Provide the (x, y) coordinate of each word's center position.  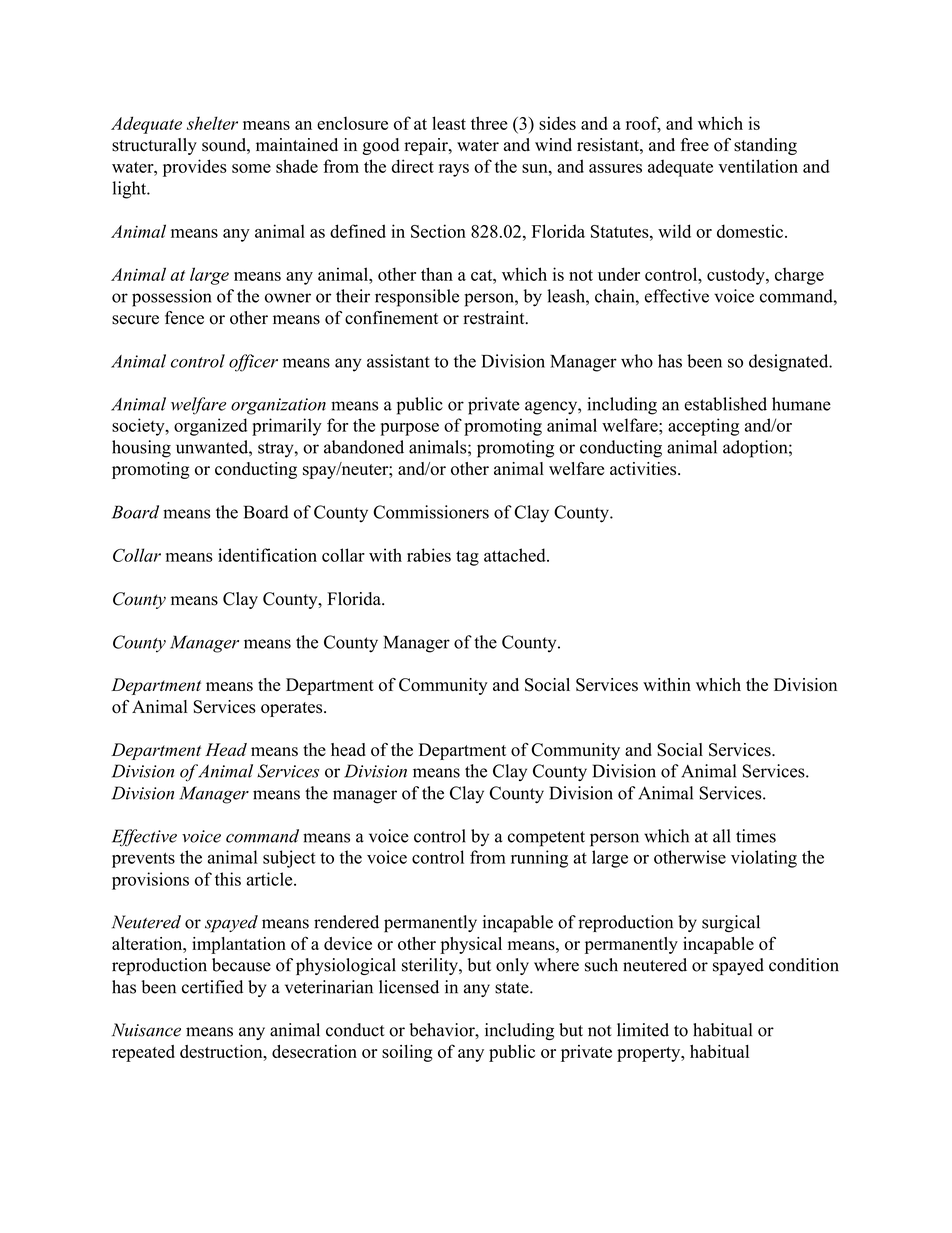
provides (195, 168)
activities (644, 469)
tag (467, 558)
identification (267, 555)
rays (454, 170)
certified (212, 987)
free (695, 145)
